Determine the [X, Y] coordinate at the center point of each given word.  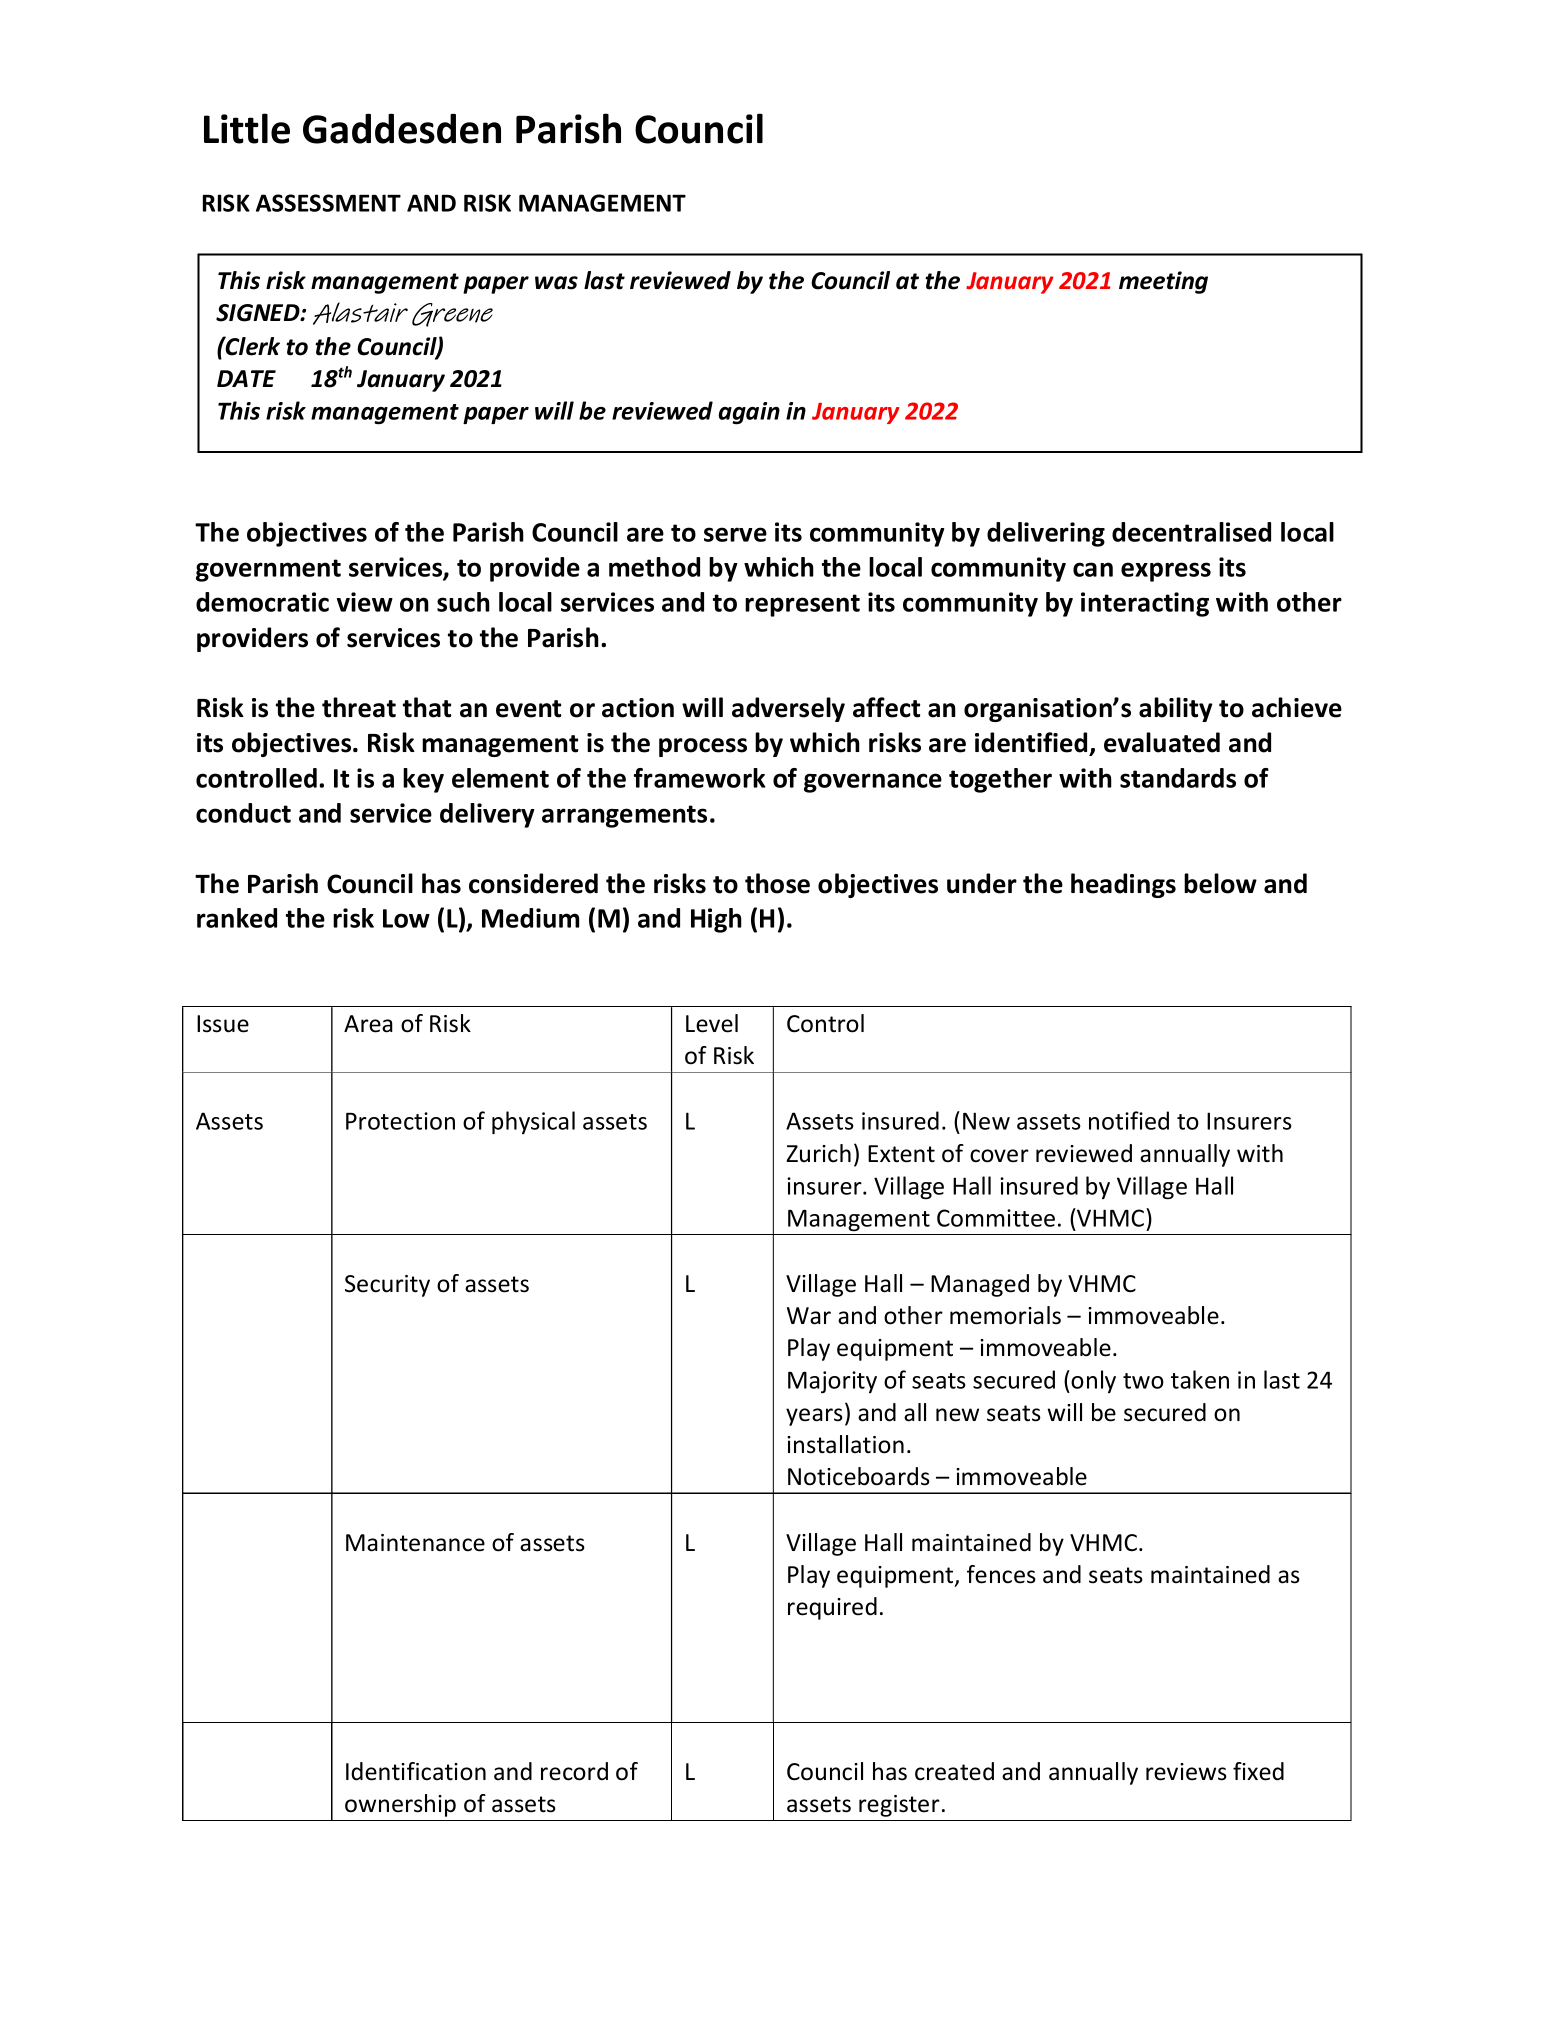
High [716, 920]
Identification [416, 1771]
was [556, 283]
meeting [1163, 282]
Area [368, 1024]
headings [1123, 885]
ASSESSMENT [328, 203]
